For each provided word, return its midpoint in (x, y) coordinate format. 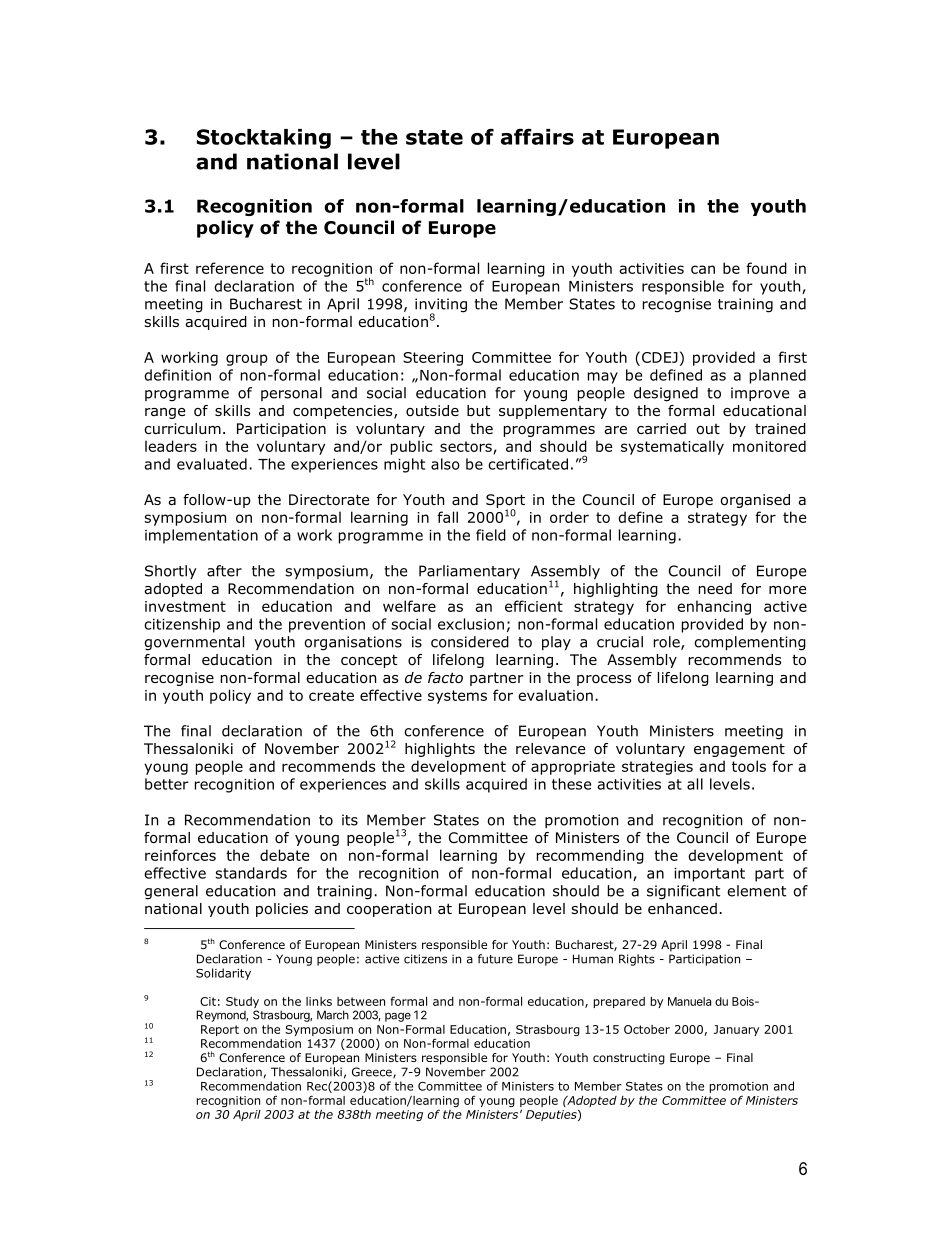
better (167, 784)
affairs (537, 136)
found (766, 268)
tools (749, 766)
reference (230, 268)
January (736, 1030)
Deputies (552, 1115)
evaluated (212, 464)
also (445, 464)
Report (220, 1030)
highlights (440, 750)
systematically (672, 447)
